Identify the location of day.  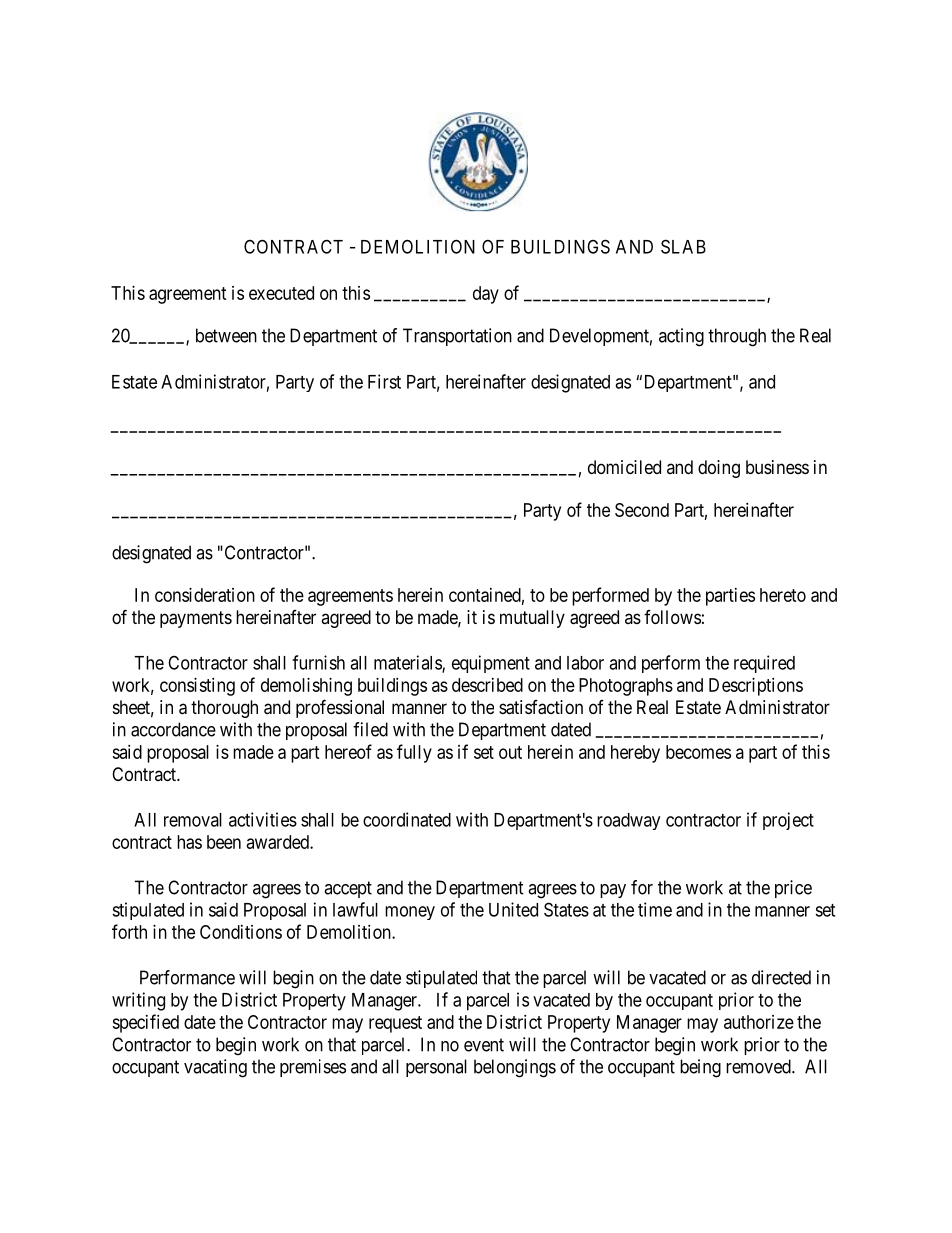
(486, 295).
